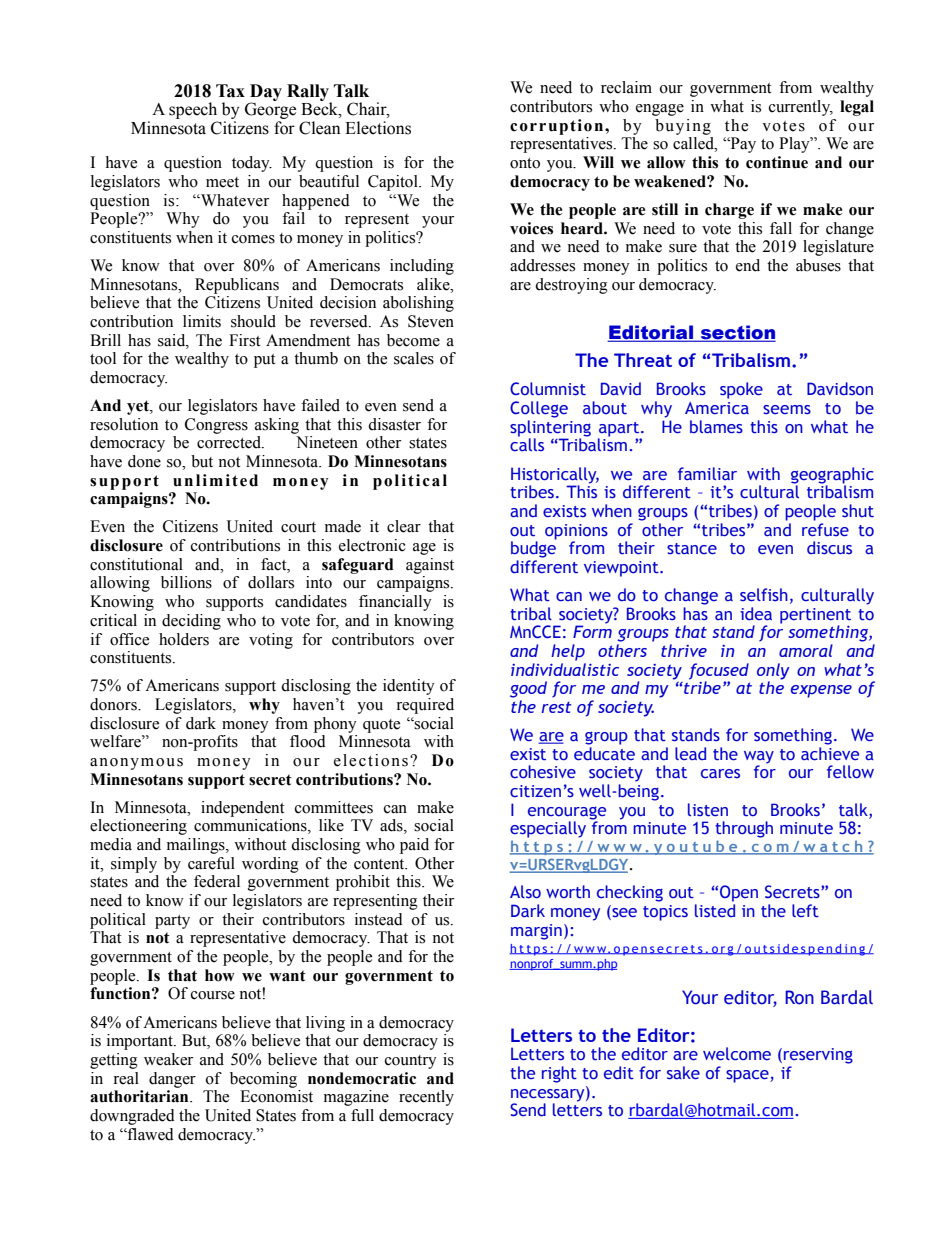 The width and height of the document is (952, 1233). Describe the element at coordinates (216, 426) in the document. I see `Congress` at that location.
